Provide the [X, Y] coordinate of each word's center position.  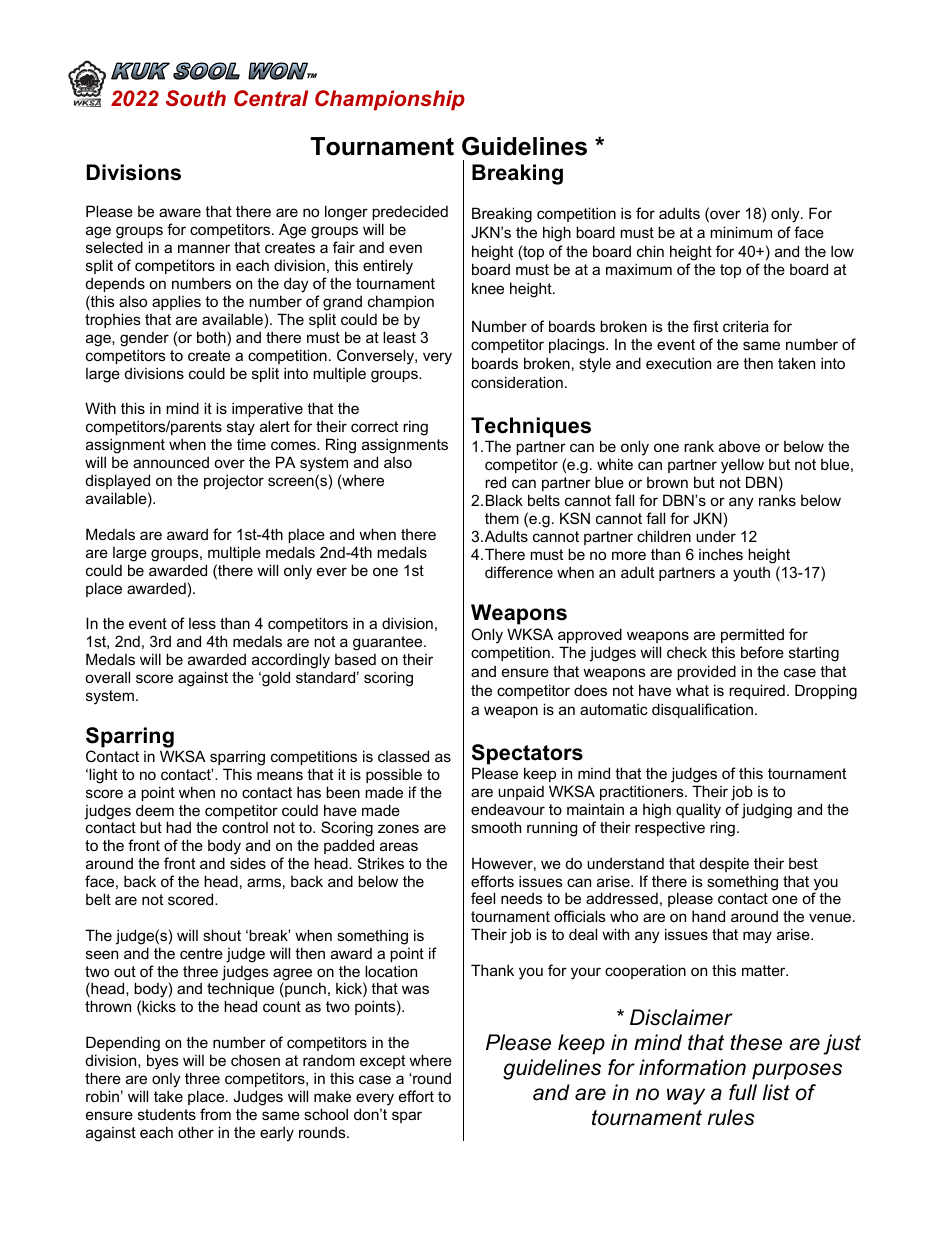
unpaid [521, 792]
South [196, 98]
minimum [741, 232]
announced [171, 462]
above [739, 446]
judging [767, 811]
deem [155, 810]
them [502, 518]
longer [346, 213]
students [167, 1114]
